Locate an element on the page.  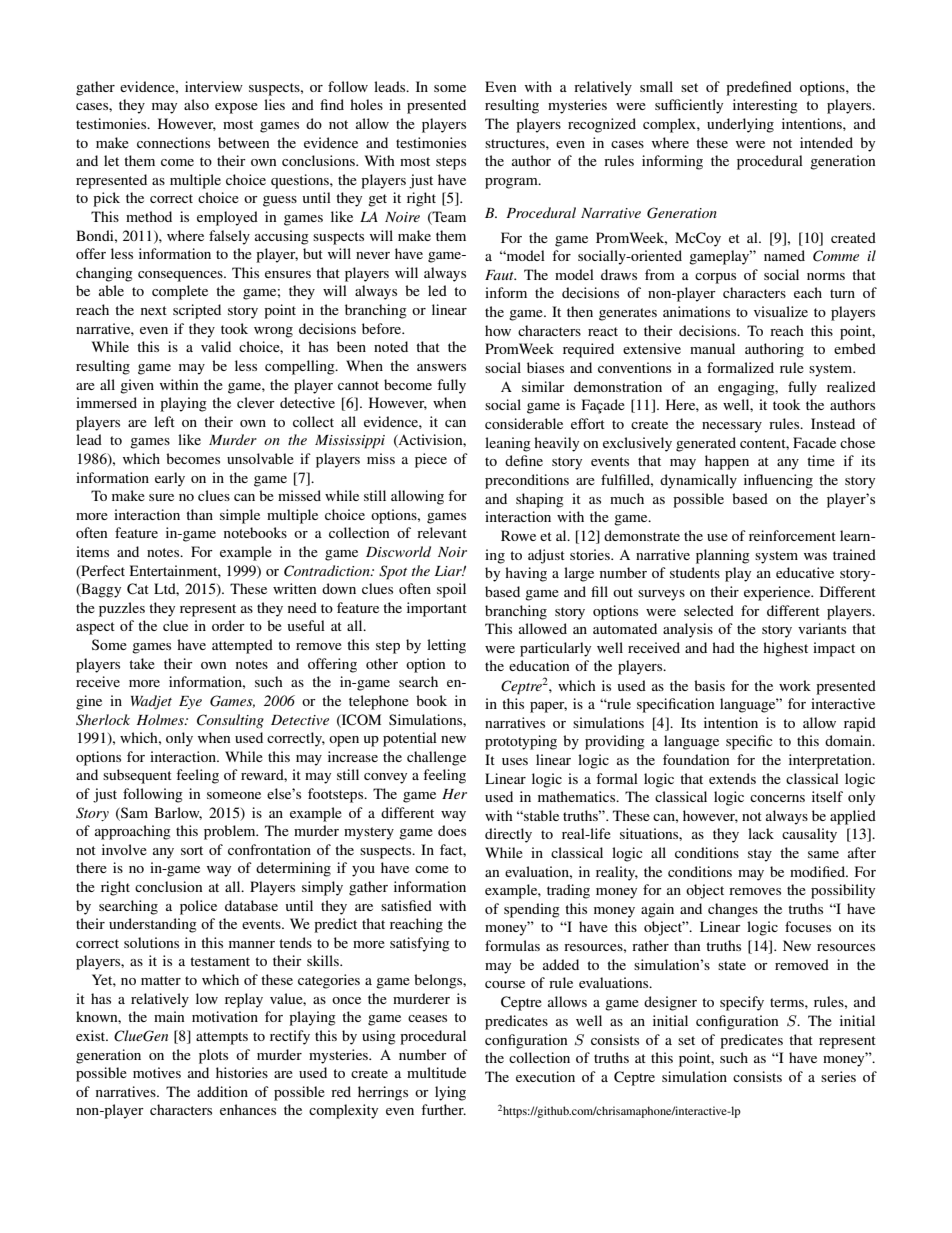
does is located at coordinates (452, 830).
